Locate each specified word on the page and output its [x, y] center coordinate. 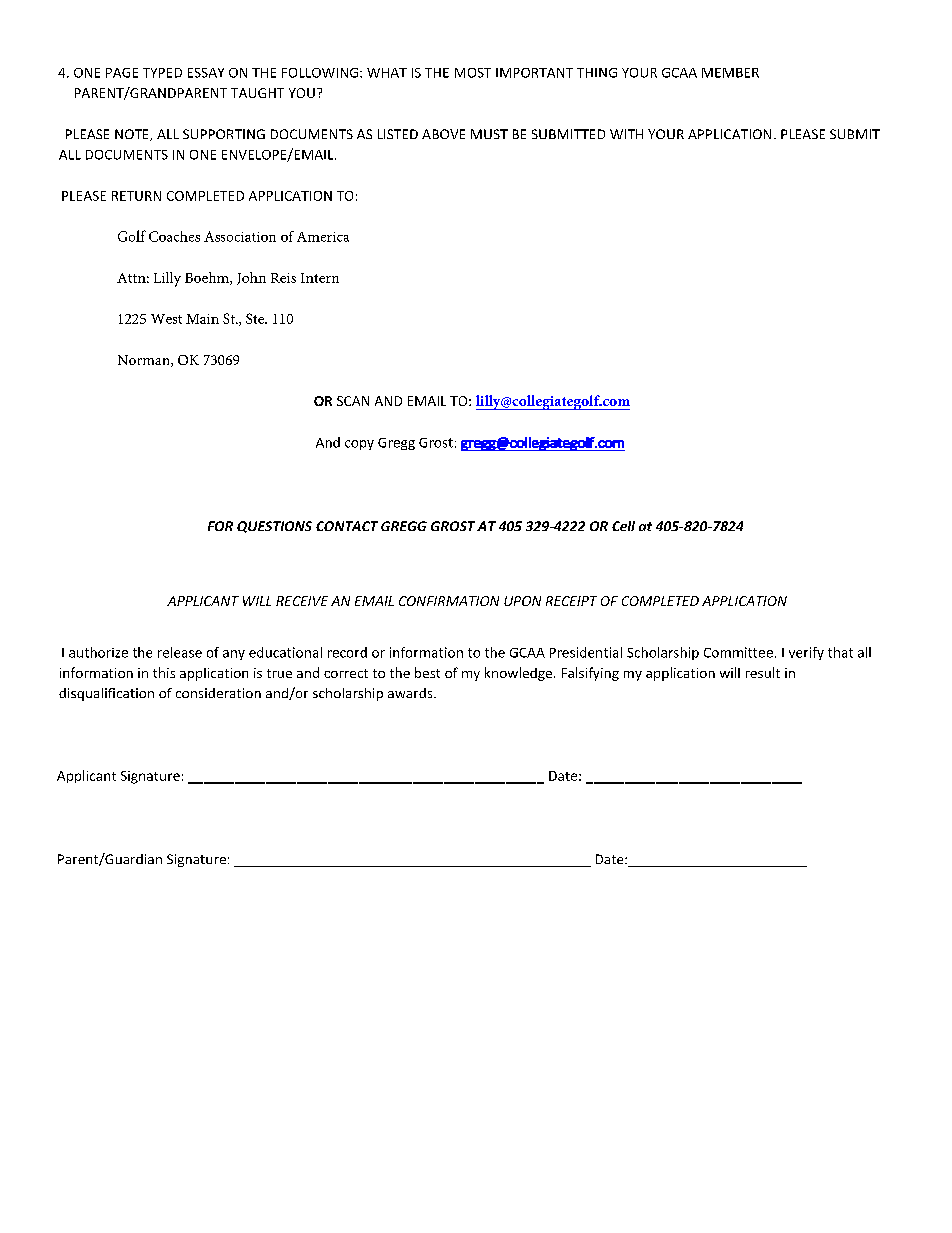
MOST [473, 73]
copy [359, 445]
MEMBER [730, 73]
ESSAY [206, 73]
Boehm [208, 278]
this [164, 672]
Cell [623, 526]
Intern [320, 278]
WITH [626, 134]
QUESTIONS [274, 527]
